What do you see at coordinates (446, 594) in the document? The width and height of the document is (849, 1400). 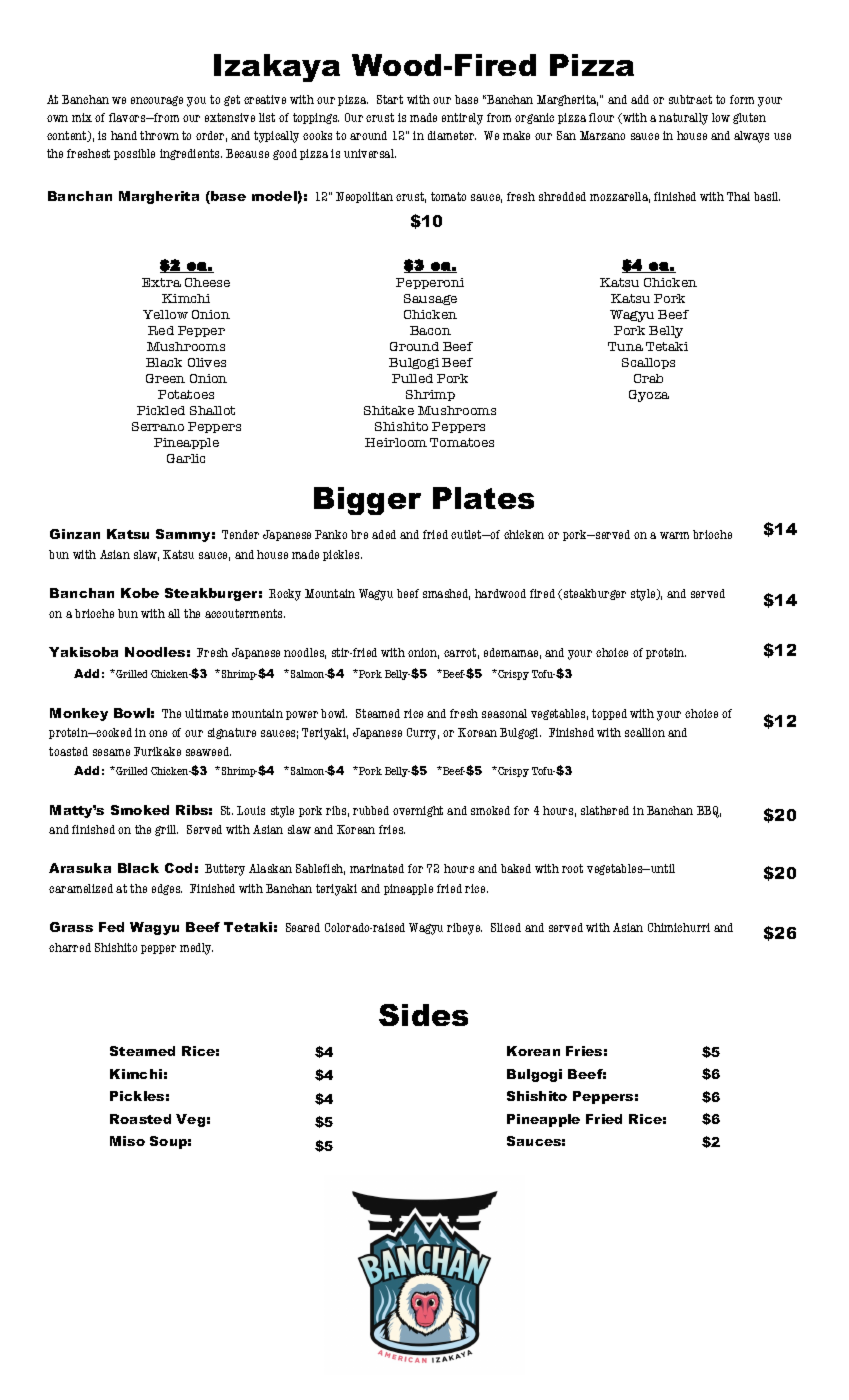 I see `smashed` at bounding box center [446, 594].
